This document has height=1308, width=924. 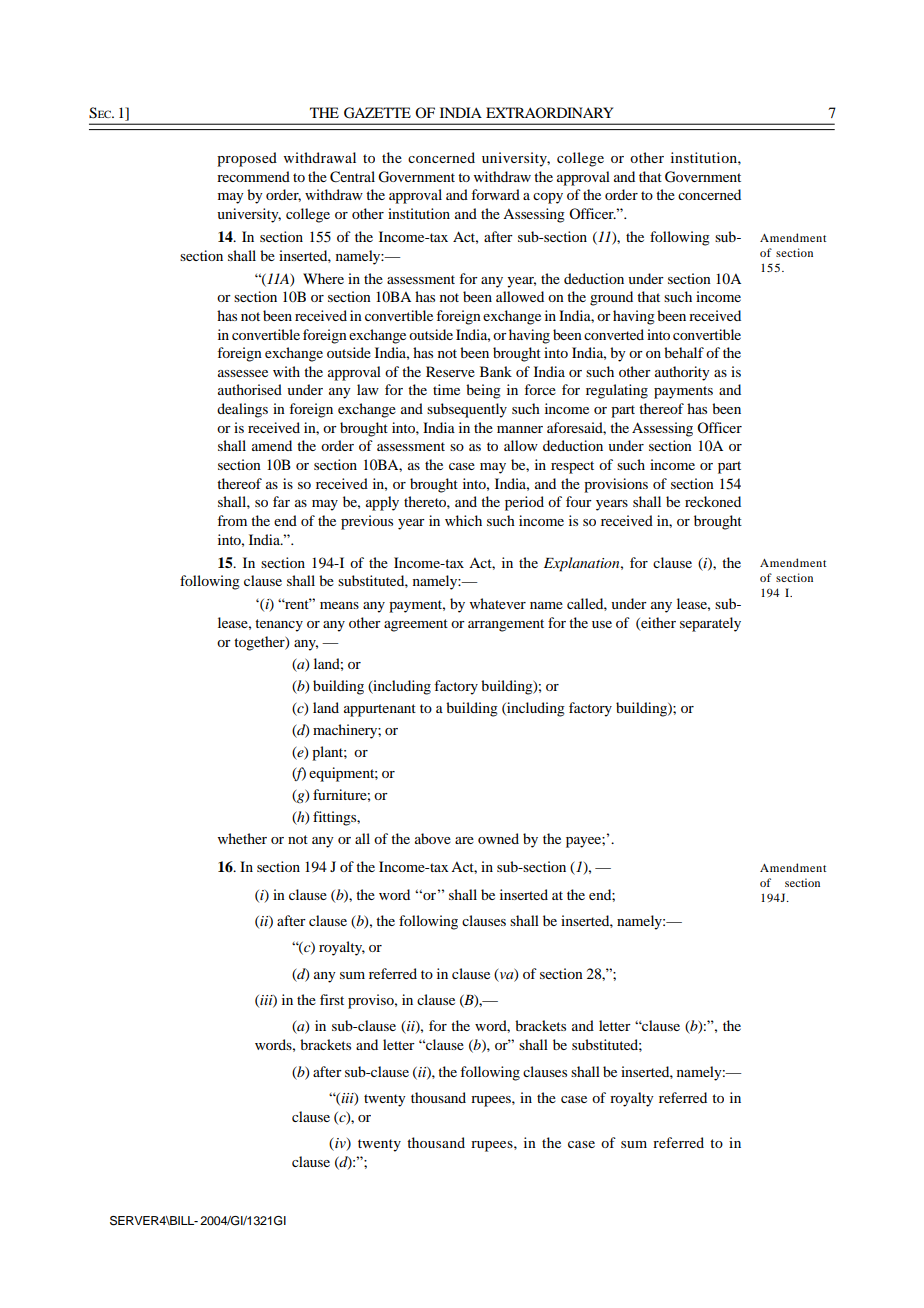 What do you see at coordinates (242, 838) in the document?
I see `whether` at bounding box center [242, 838].
